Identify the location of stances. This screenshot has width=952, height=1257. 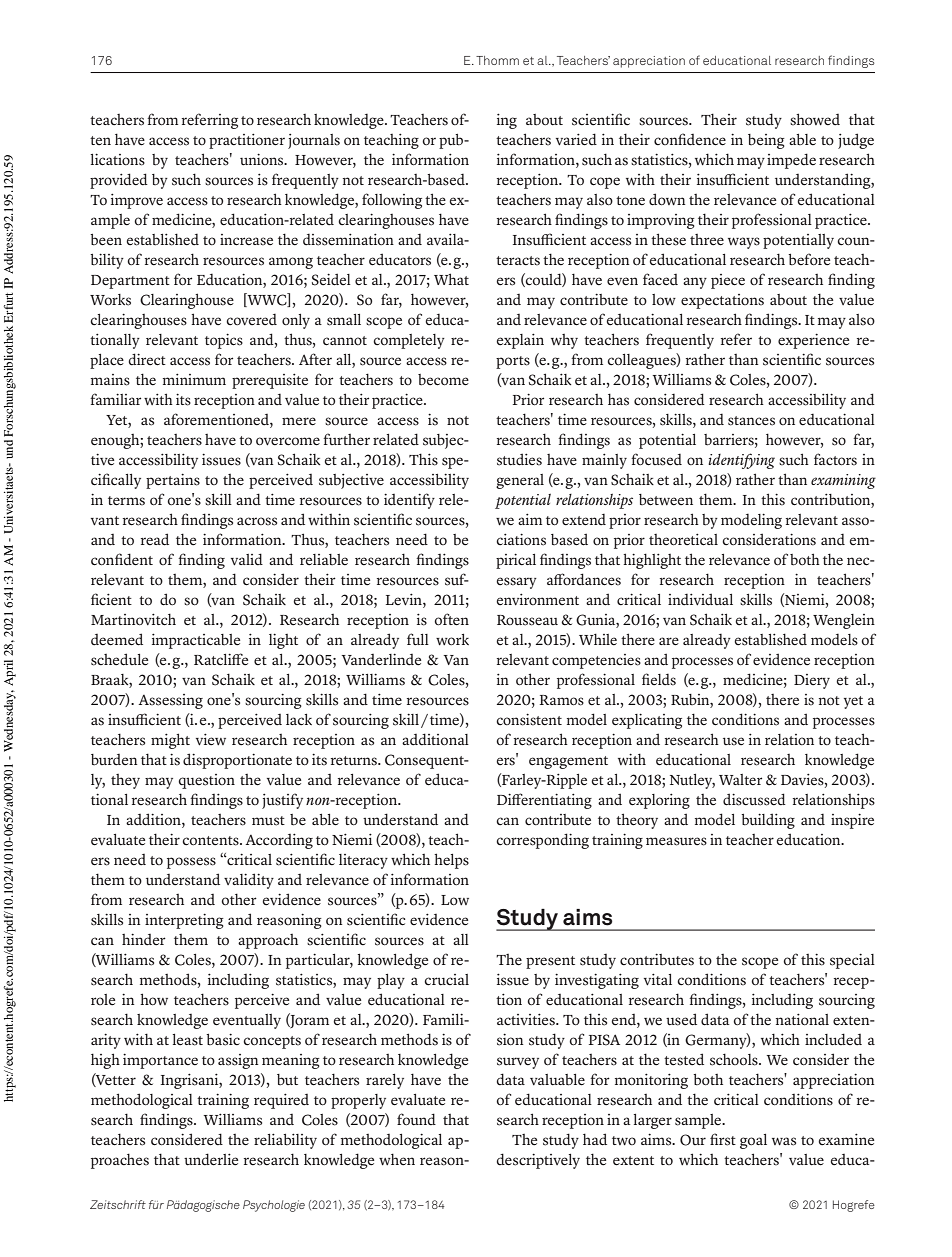
(751, 421).
